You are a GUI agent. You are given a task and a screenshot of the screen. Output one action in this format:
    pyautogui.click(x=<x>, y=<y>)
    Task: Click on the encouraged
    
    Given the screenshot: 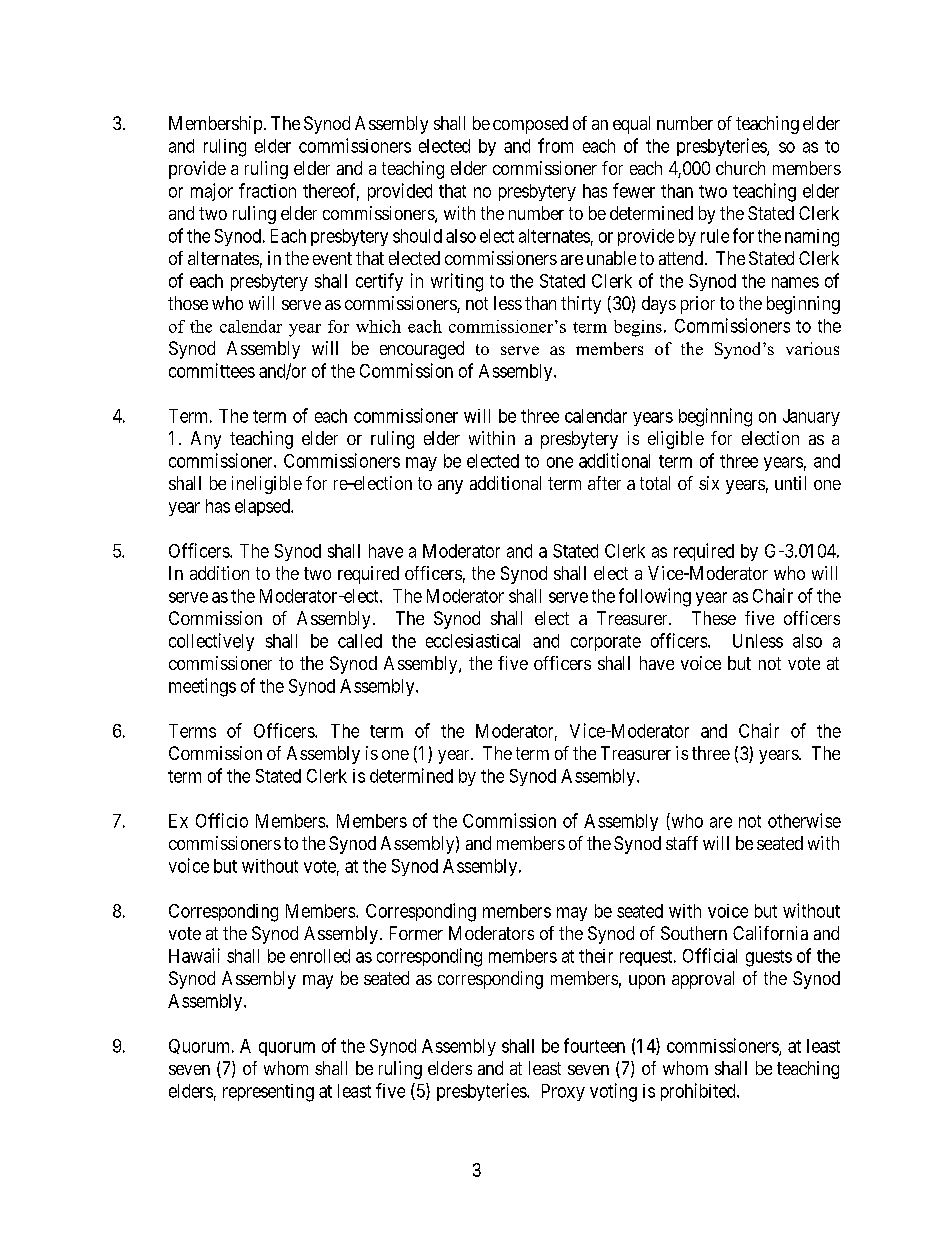 What is the action you would take?
    pyautogui.click(x=422, y=350)
